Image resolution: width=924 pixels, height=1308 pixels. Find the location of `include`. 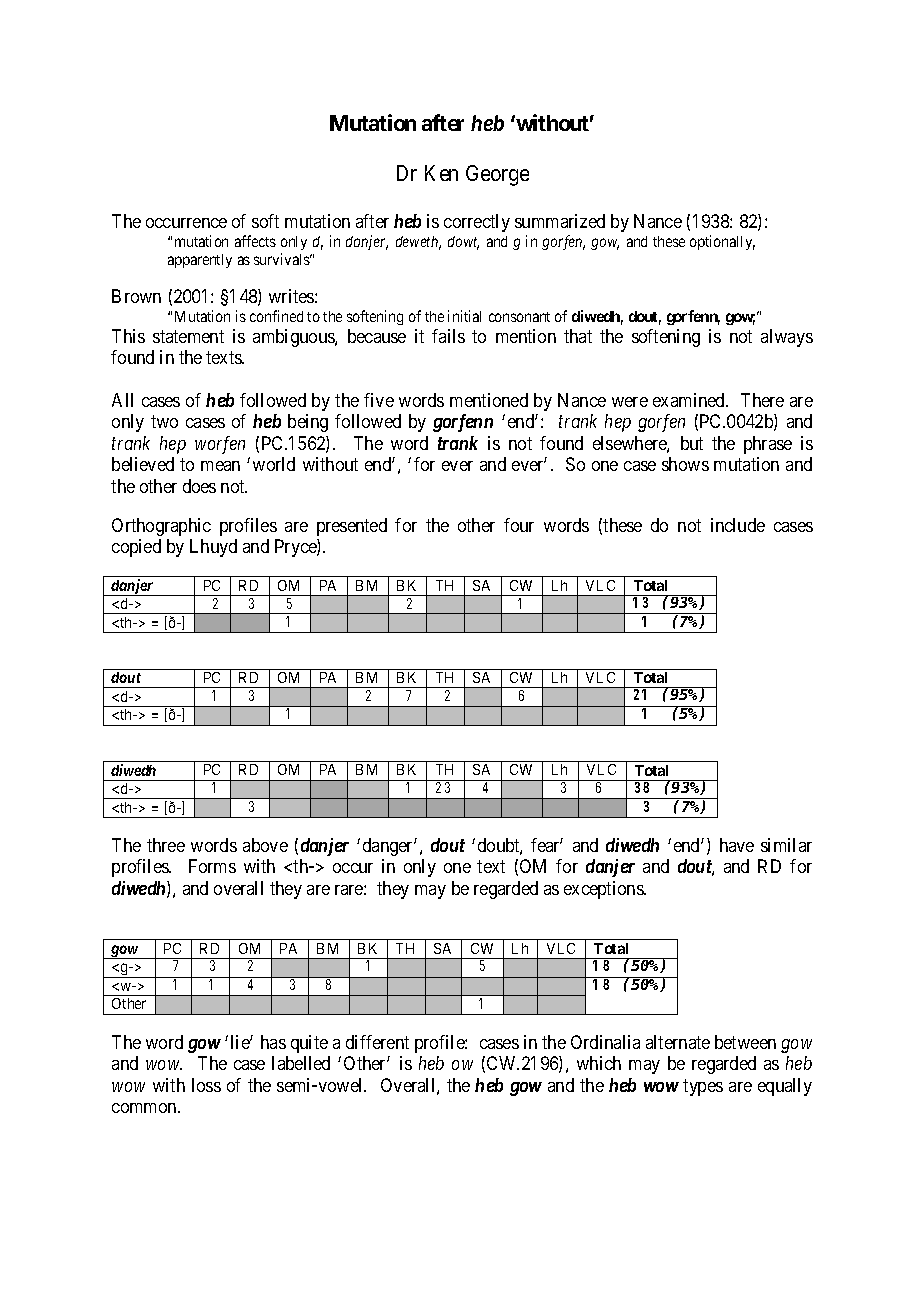

include is located at coordinates (738, 525).
